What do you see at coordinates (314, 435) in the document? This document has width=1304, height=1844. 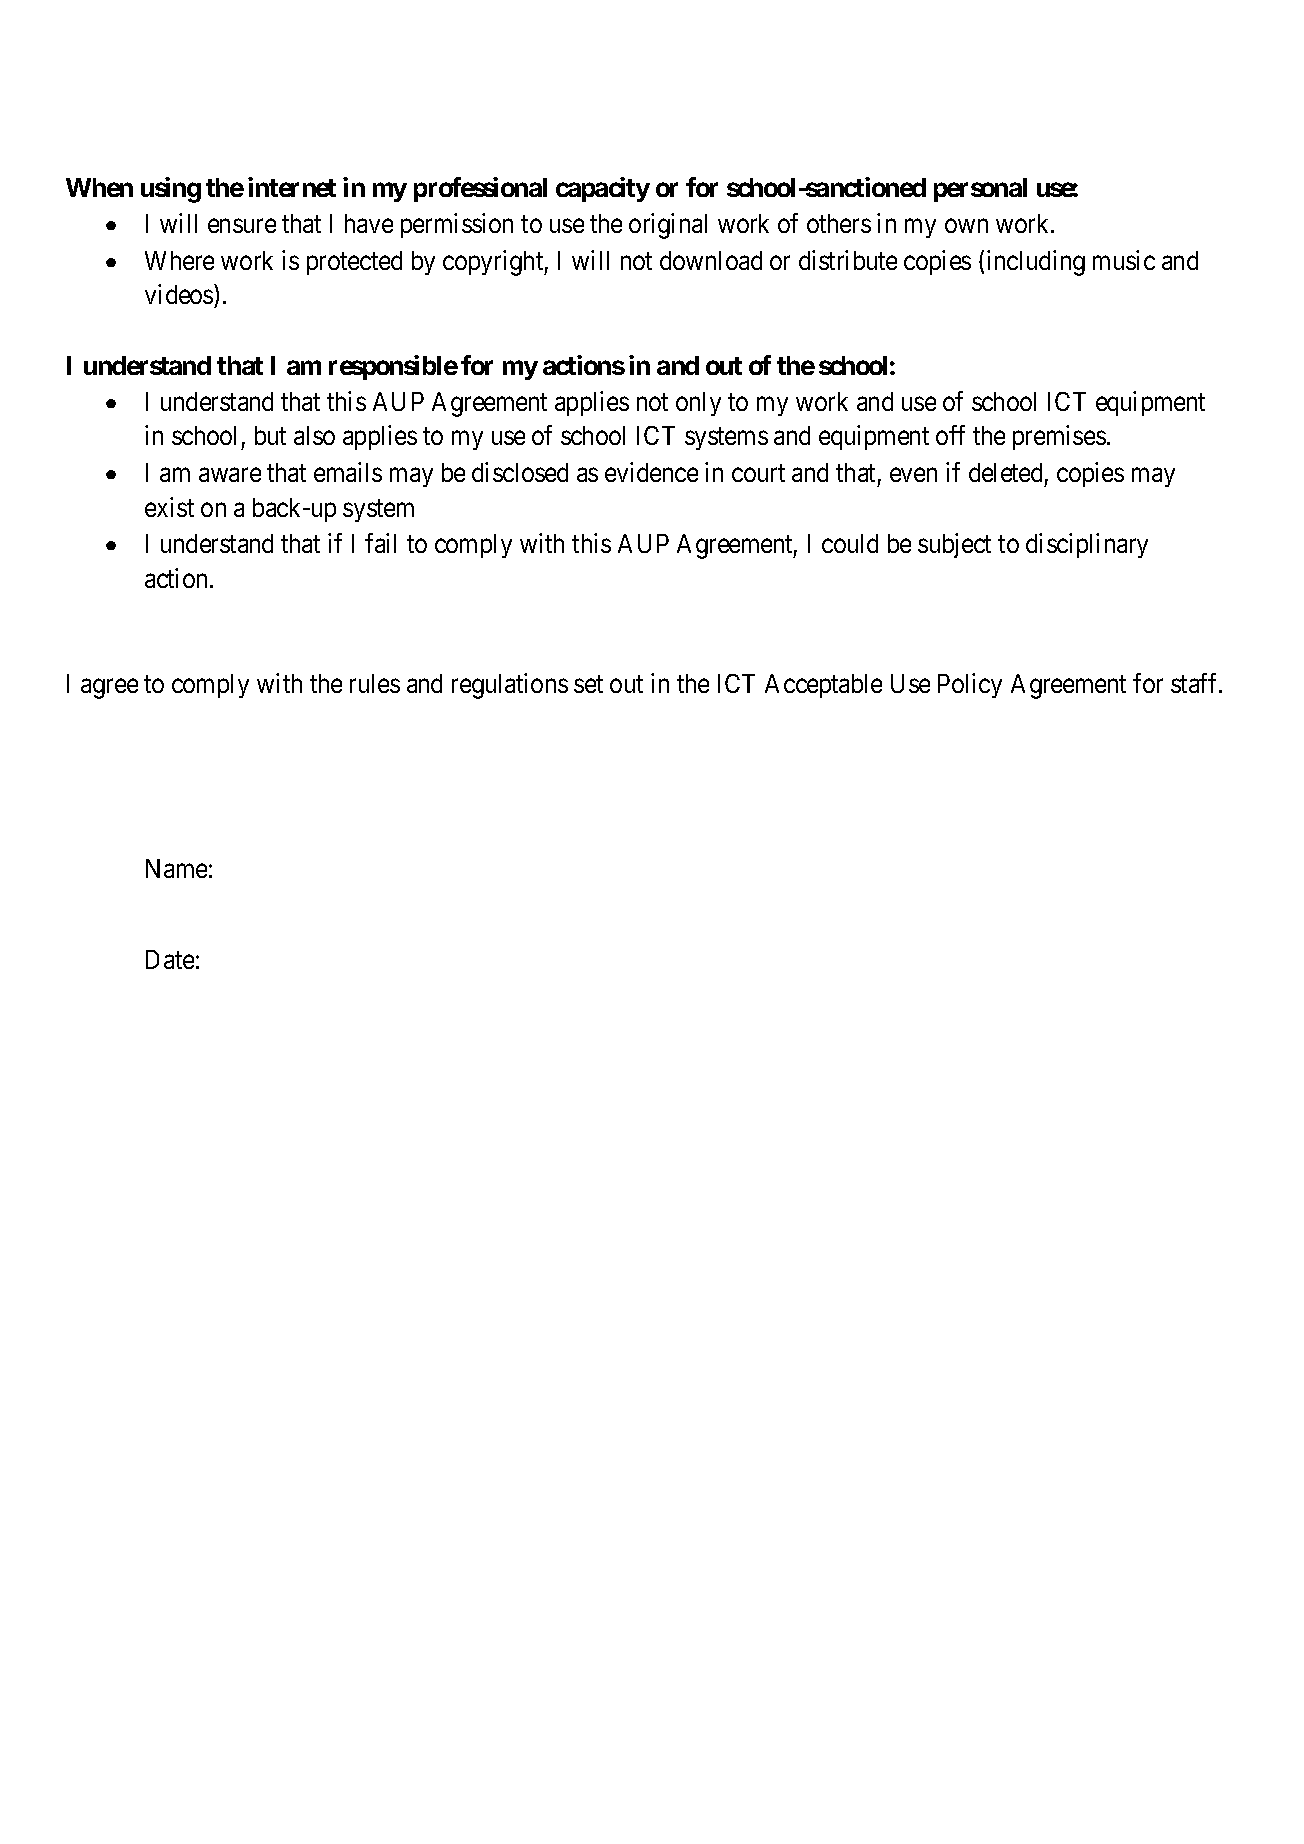 I see `also` at bounding box center [314, 435].
